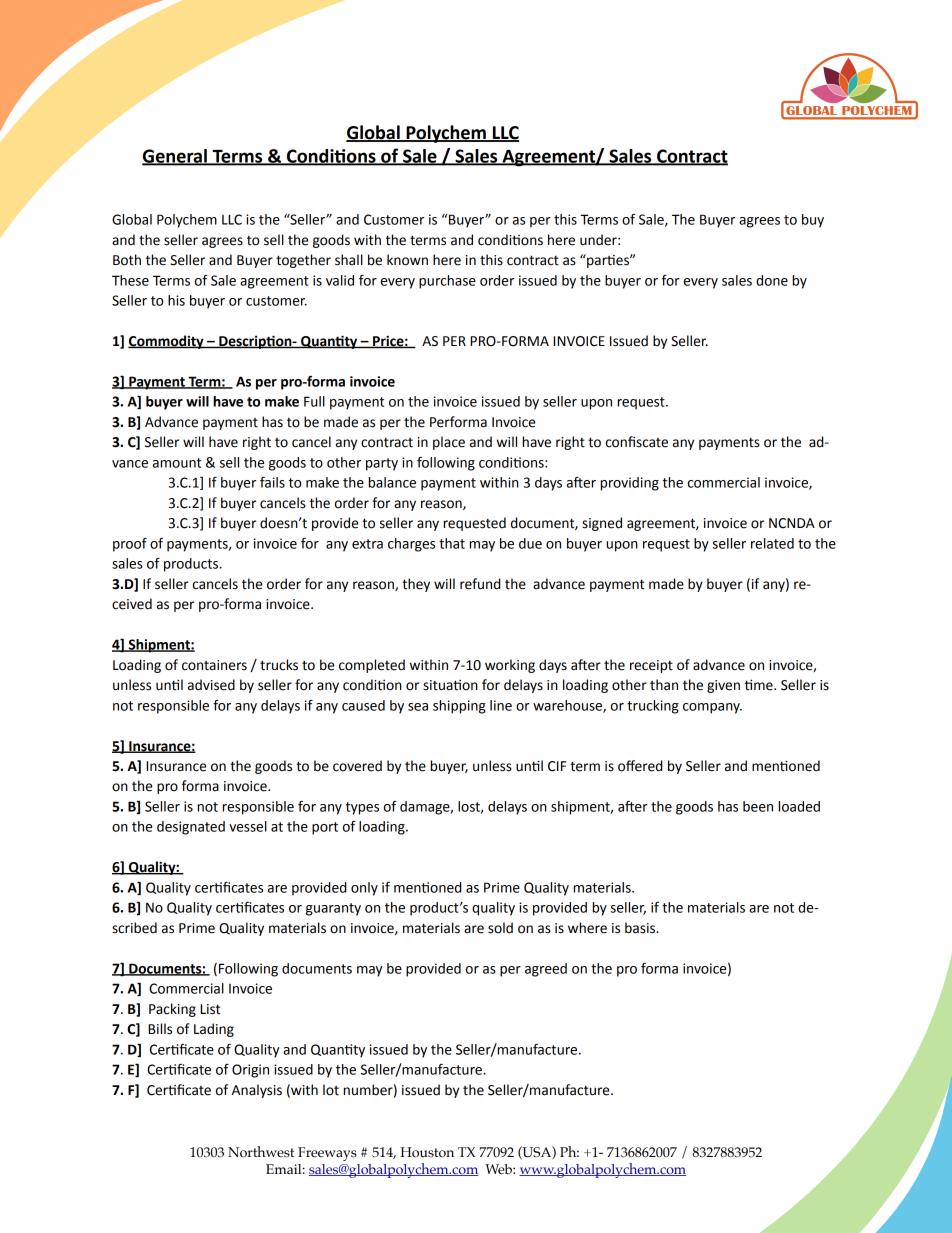 This screenshot has width=952, height=1233. What do you see at coordinates (427, 1152) in the screenshot?
I see `Houston` at bounding box center [427, 1152].
